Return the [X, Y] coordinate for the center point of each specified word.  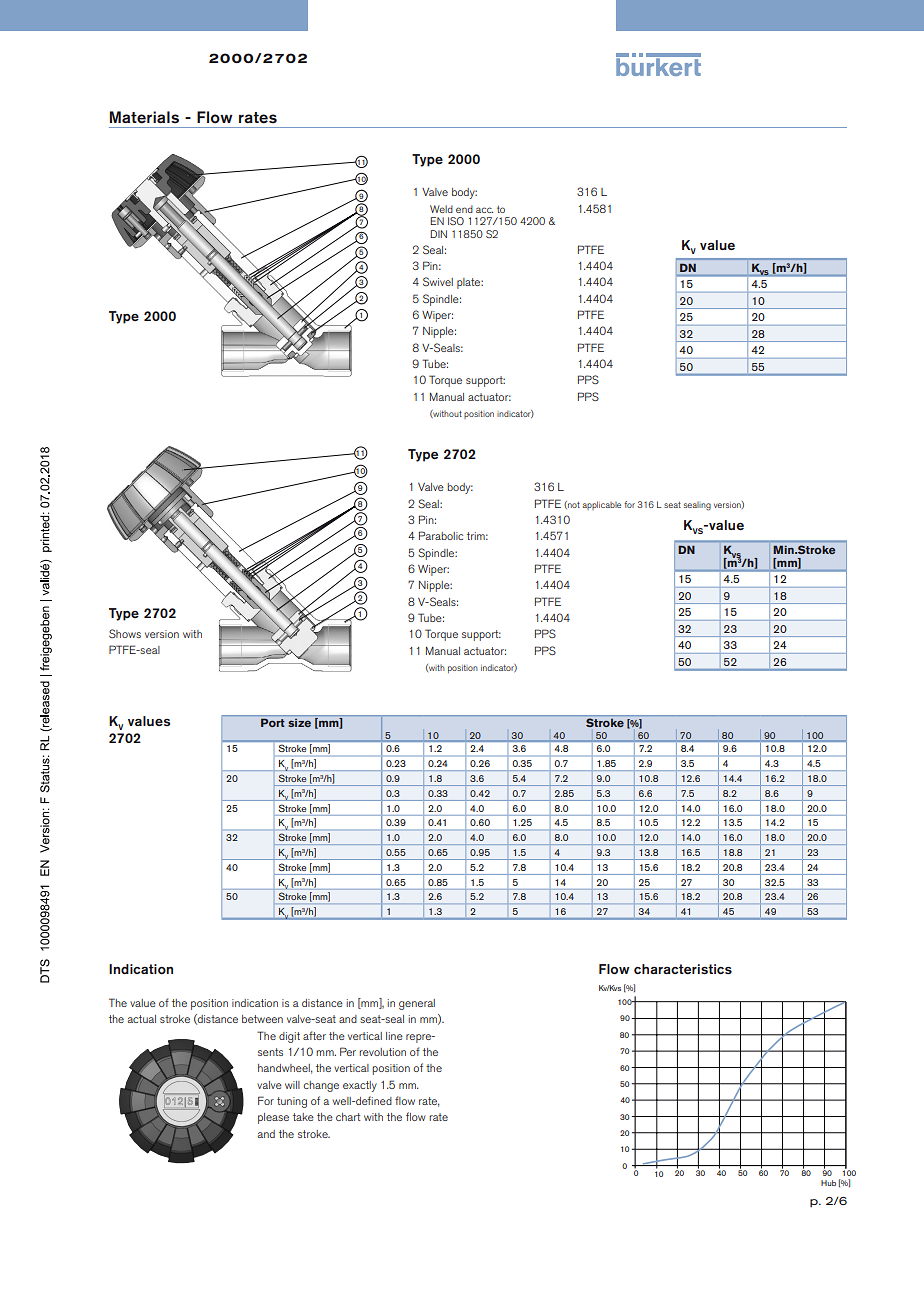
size [299, 723]
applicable [601, 505]
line [394, 1036]
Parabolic [441, 535]
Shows [125, 633]
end [464, 209]
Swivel [438, 281]
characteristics [683, 969]
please [273, 1118]
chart [348, 1117]
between [262, 1019]
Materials [144, 117]
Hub [828, 1183]
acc [484, 210]
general [417, 1004]
